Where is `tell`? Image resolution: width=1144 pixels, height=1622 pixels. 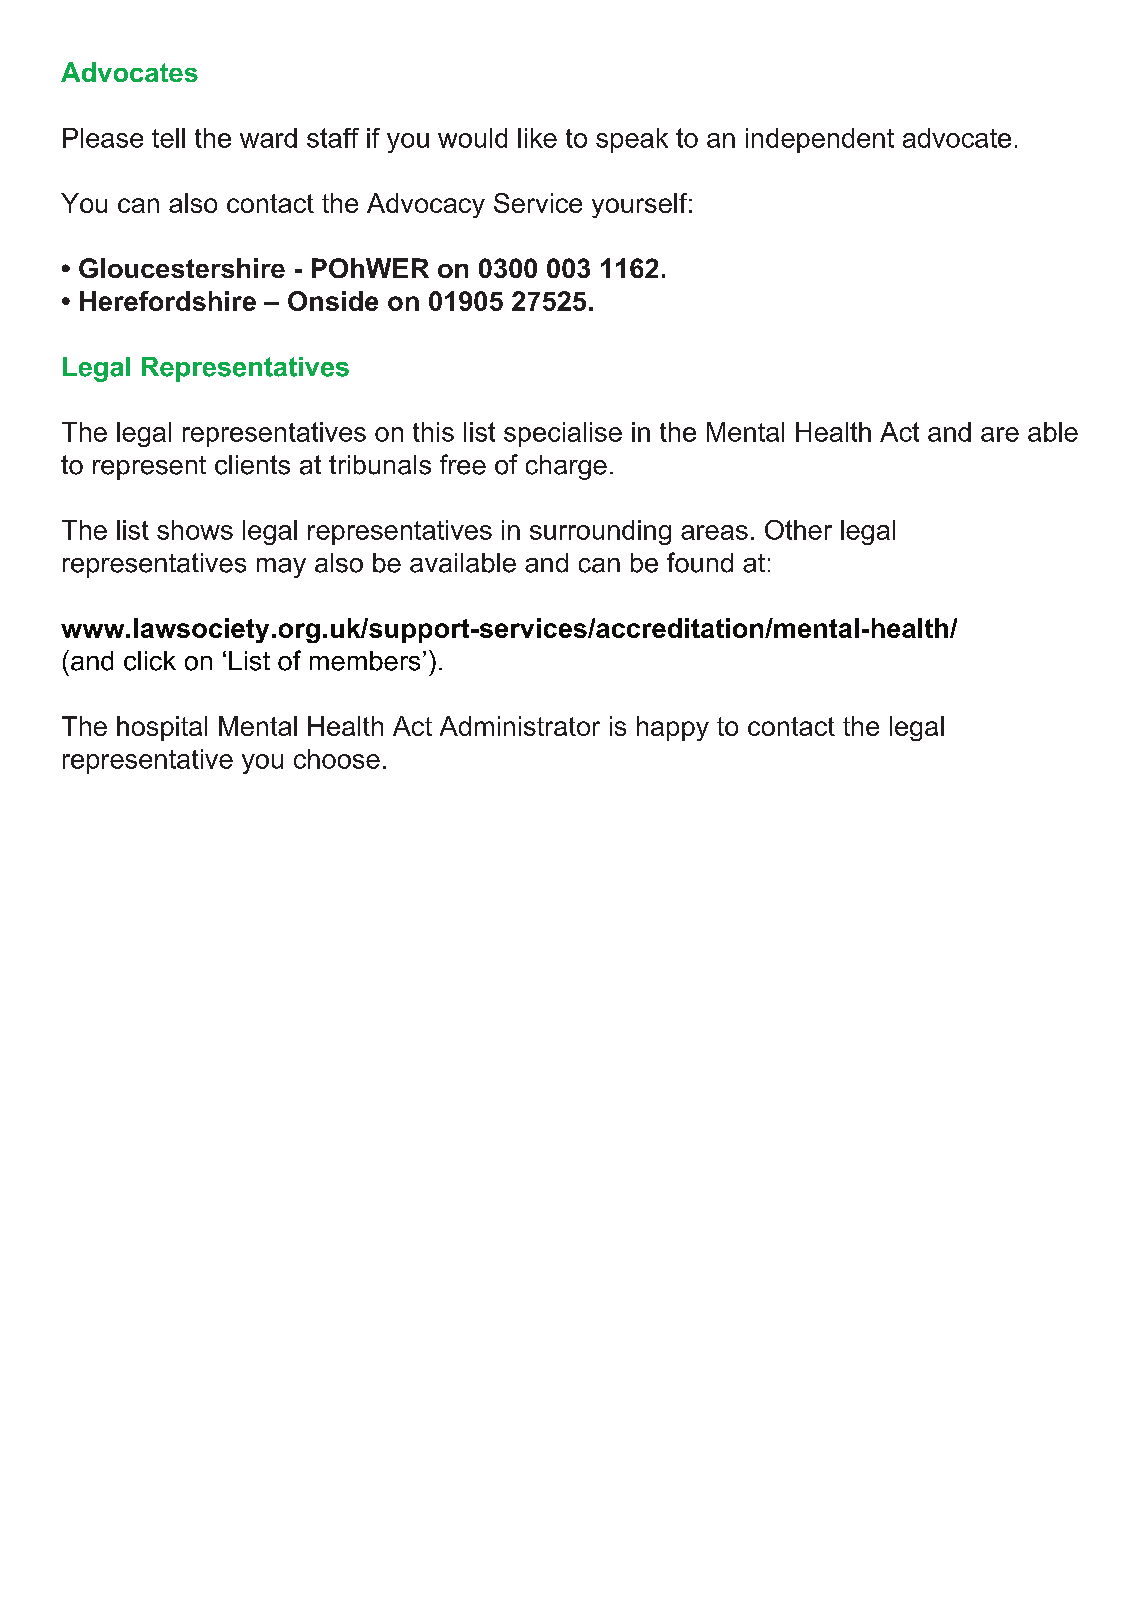 tell is located at coordinates (168, 138).
